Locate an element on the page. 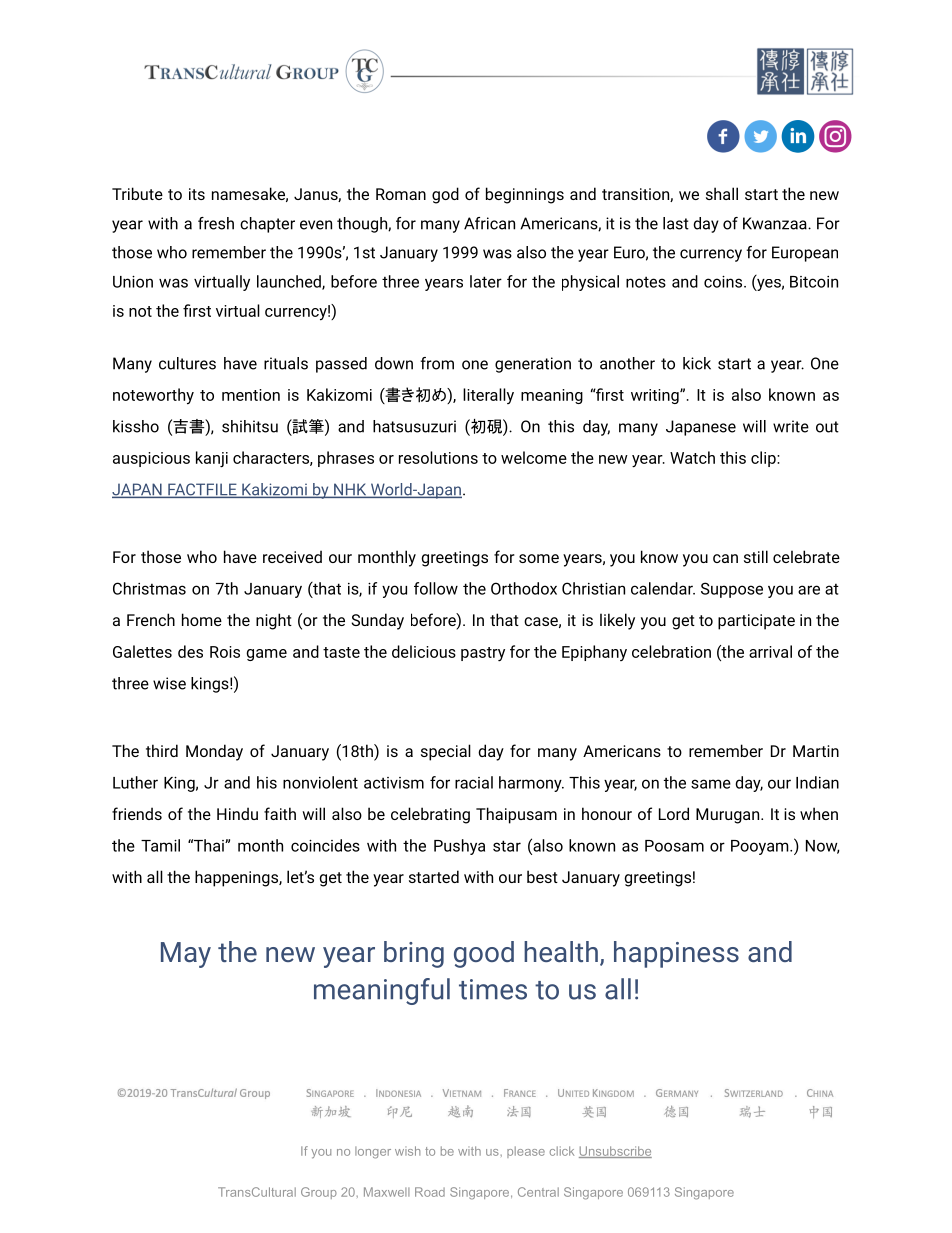 This document has width=952, height=1233. wise is located at coordinates (169, 683).
